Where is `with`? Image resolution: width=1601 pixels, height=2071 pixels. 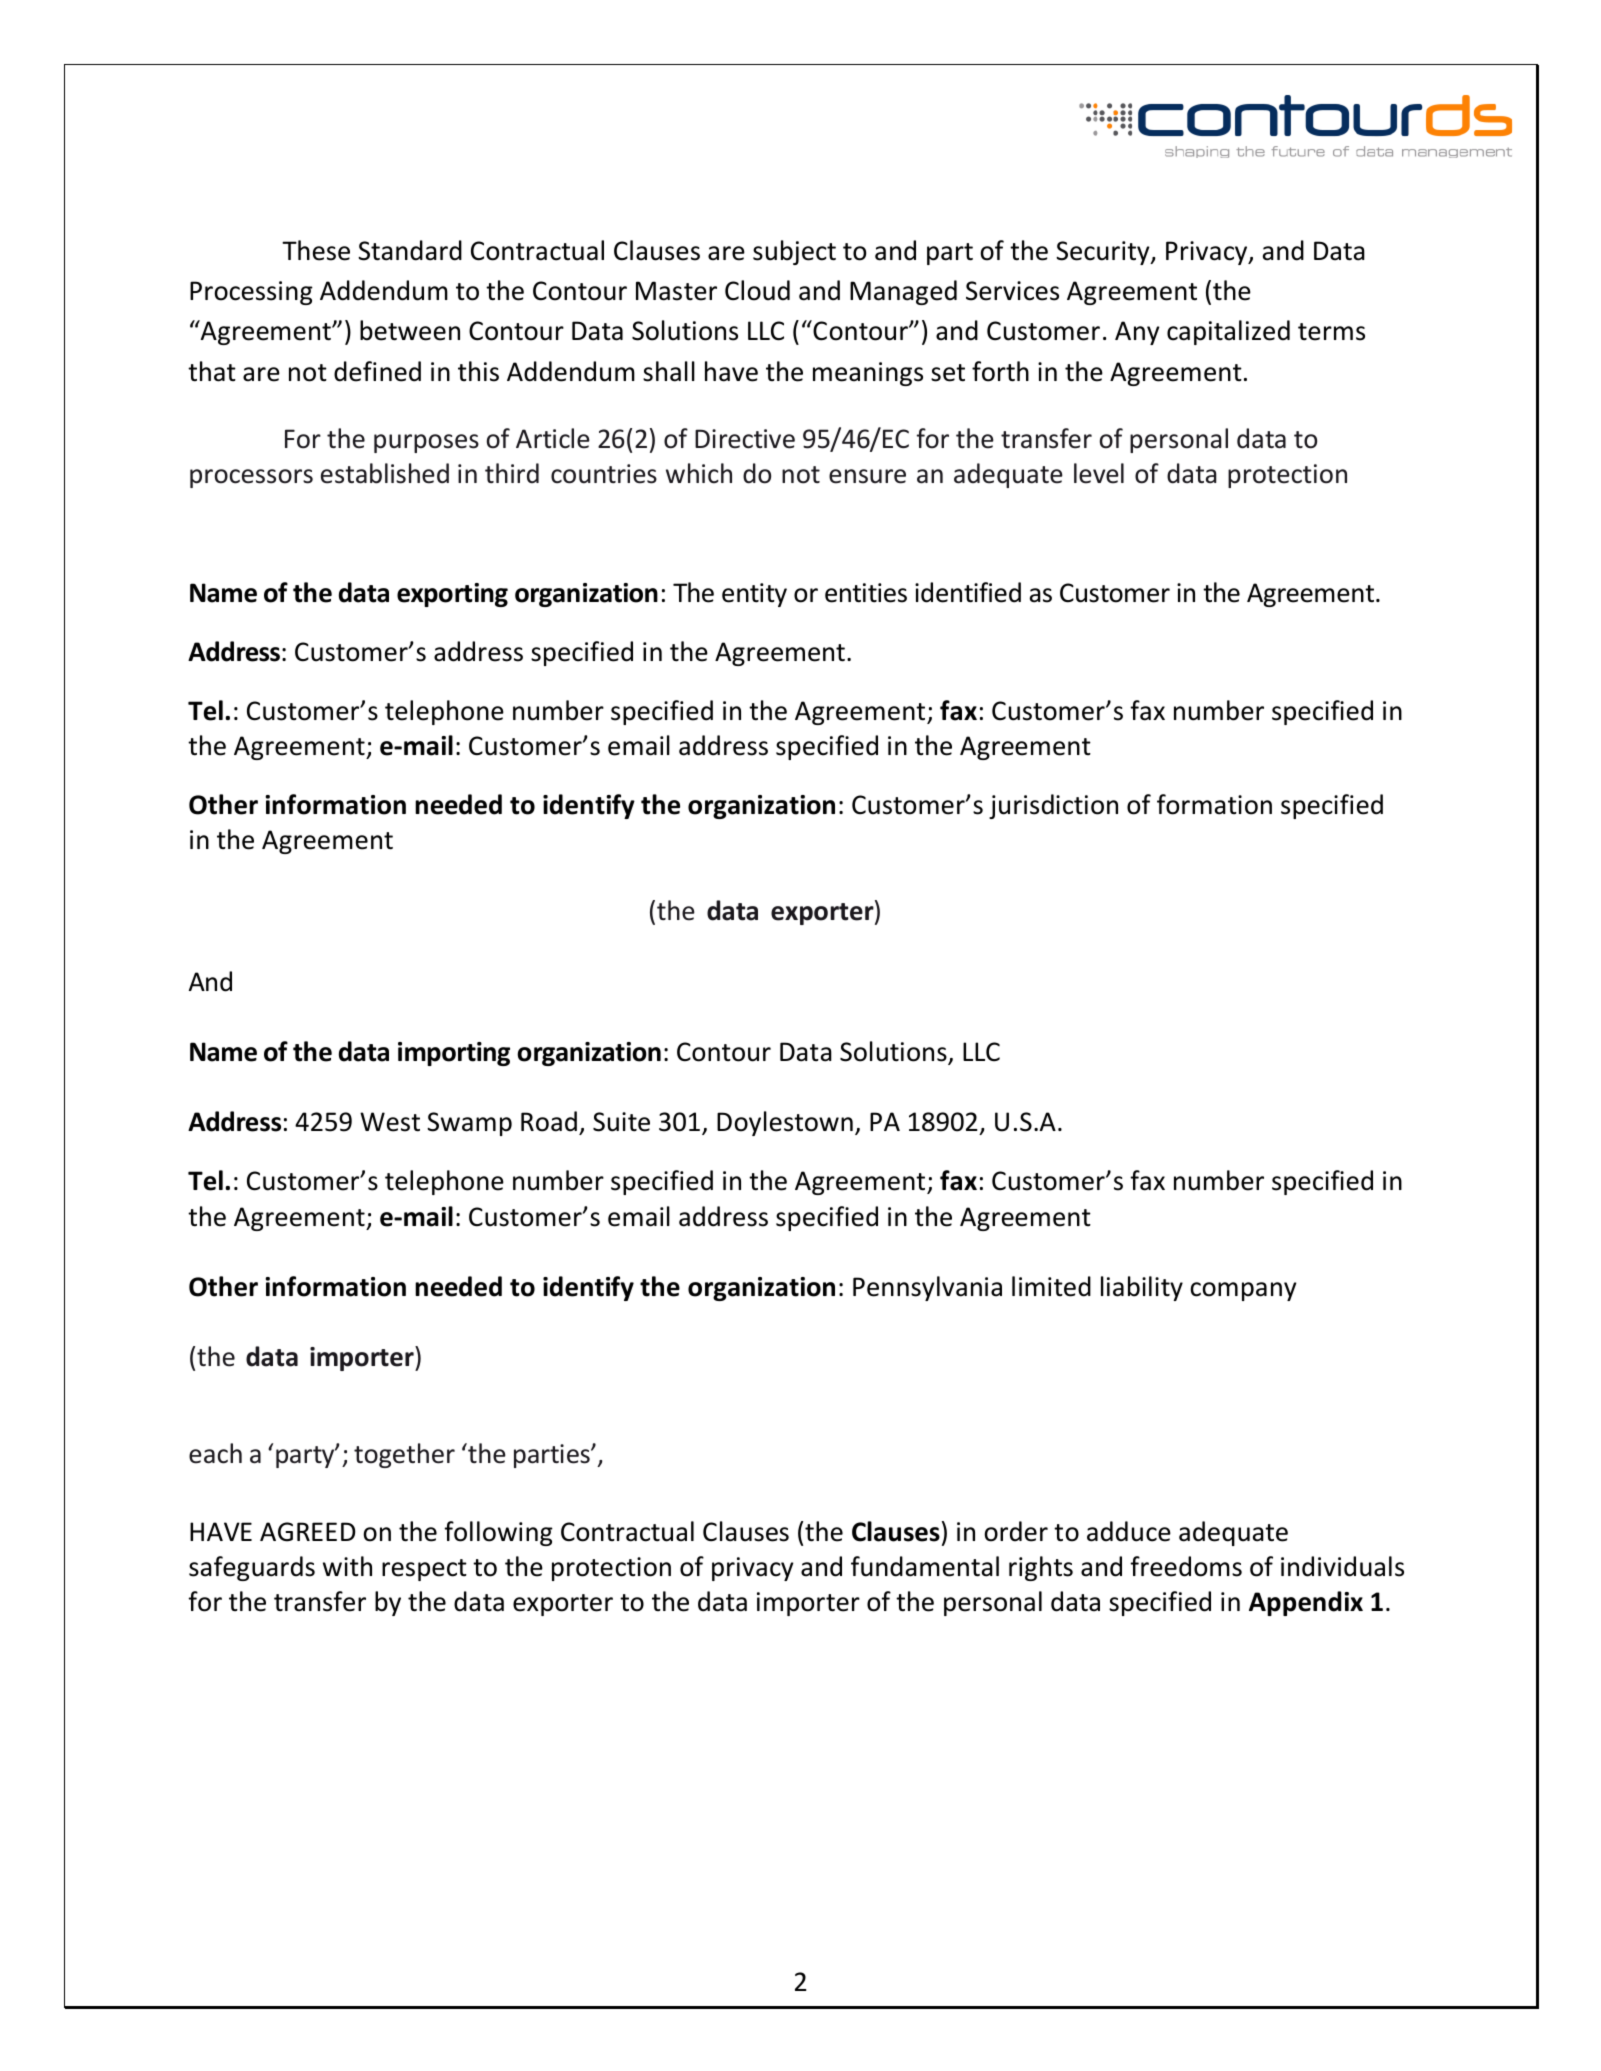
with is located at coordinates (347, 1566).
